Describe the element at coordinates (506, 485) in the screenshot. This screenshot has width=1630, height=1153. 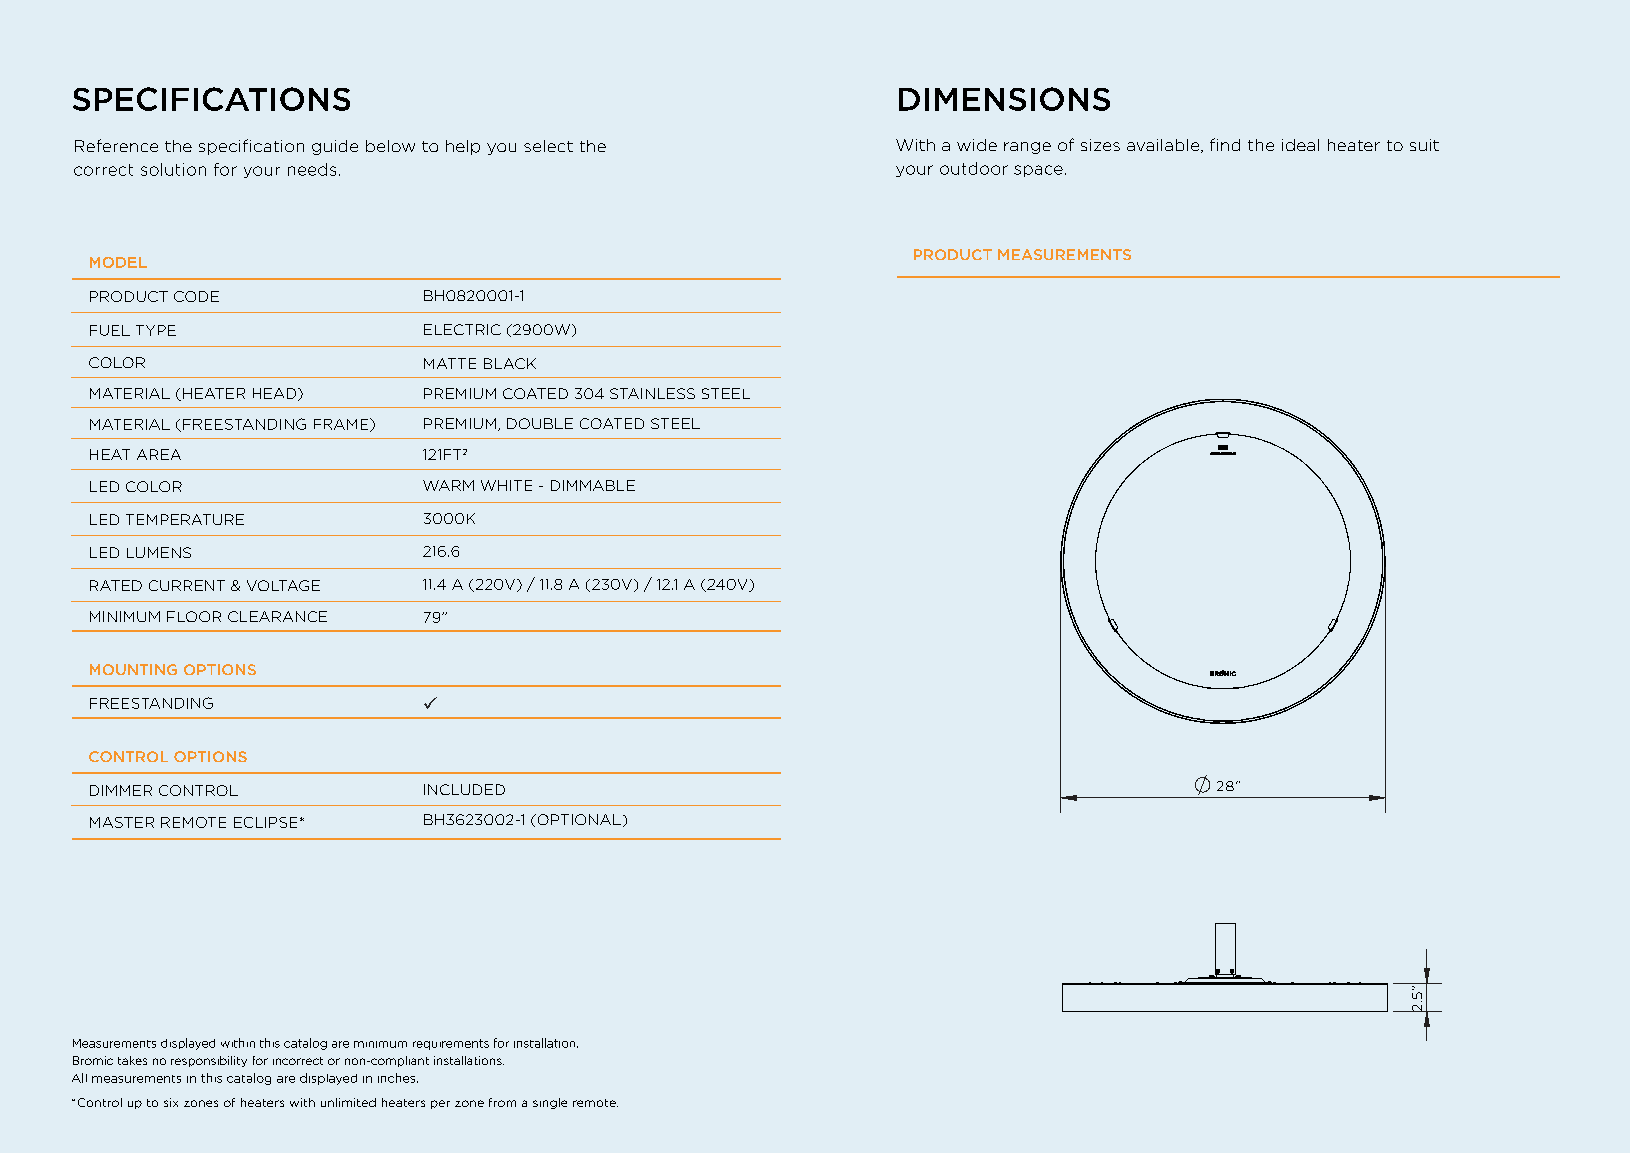
I see `WHITE` at that location.
